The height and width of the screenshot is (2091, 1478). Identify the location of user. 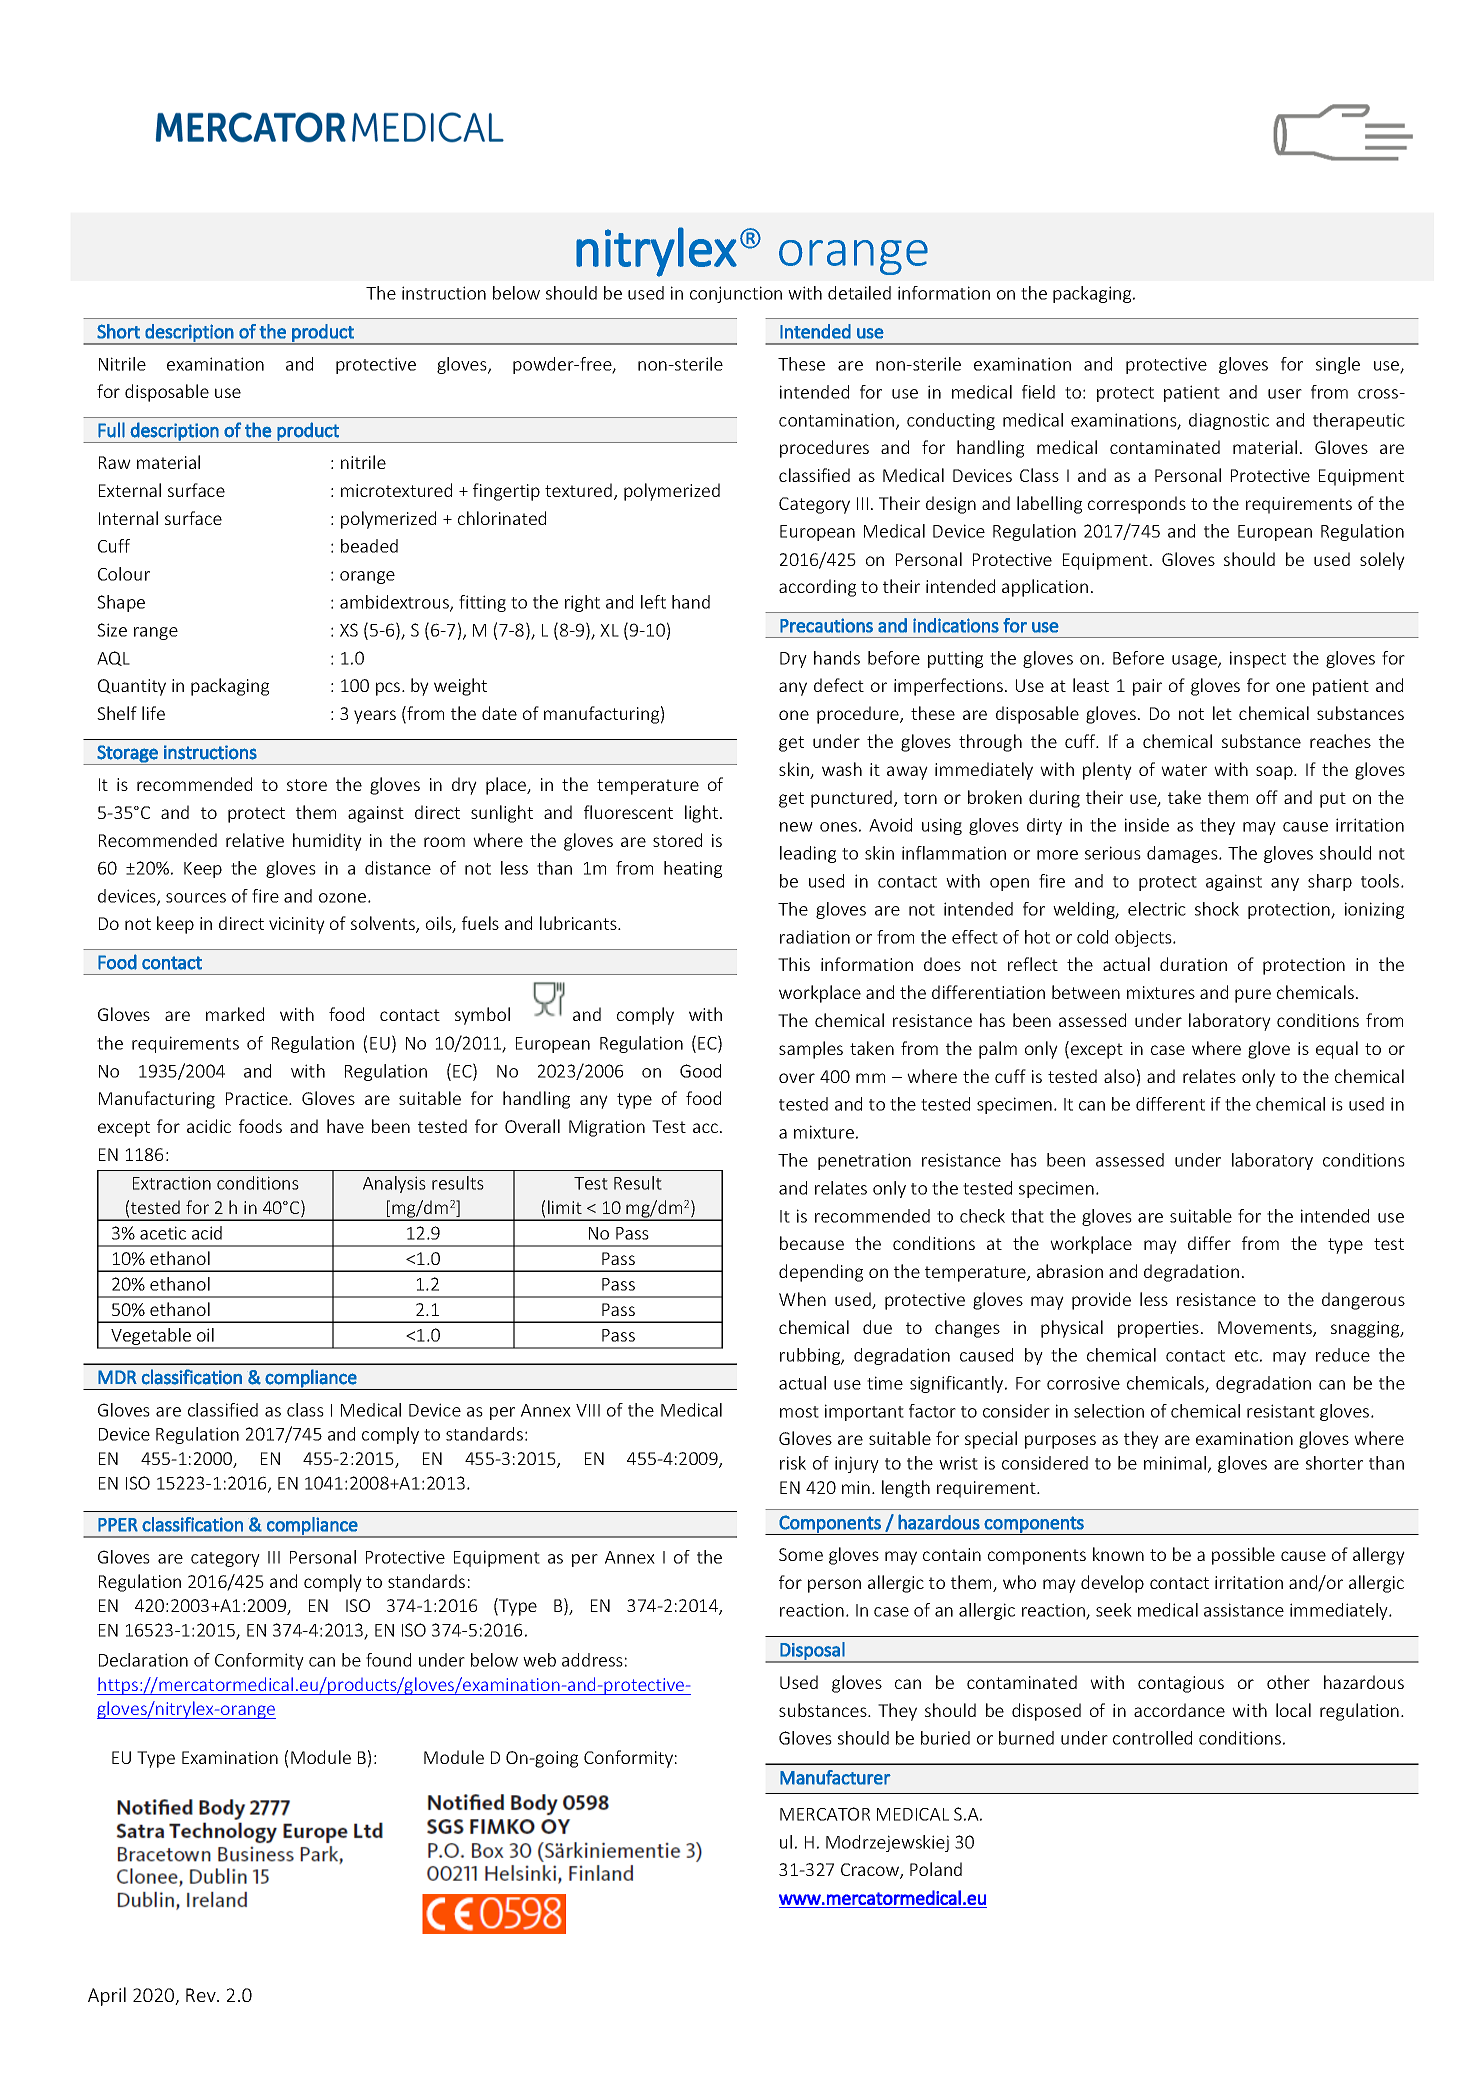
(1285, 394).
